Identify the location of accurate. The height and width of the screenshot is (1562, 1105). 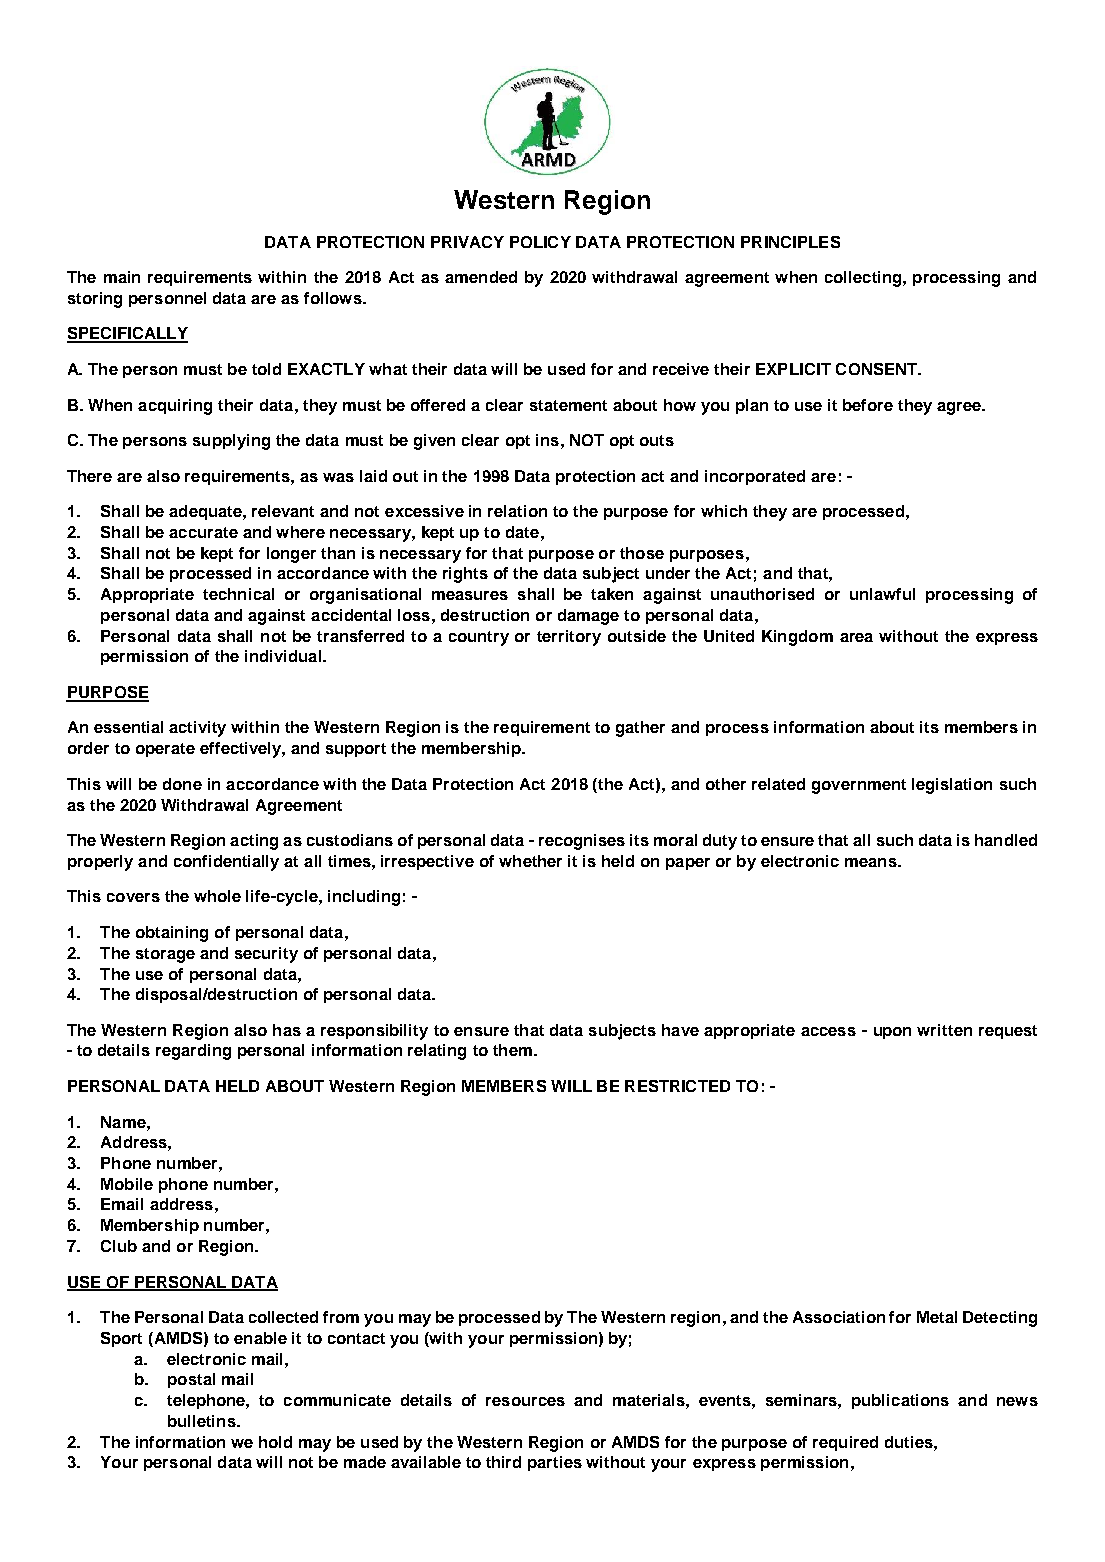
(203, 532).
